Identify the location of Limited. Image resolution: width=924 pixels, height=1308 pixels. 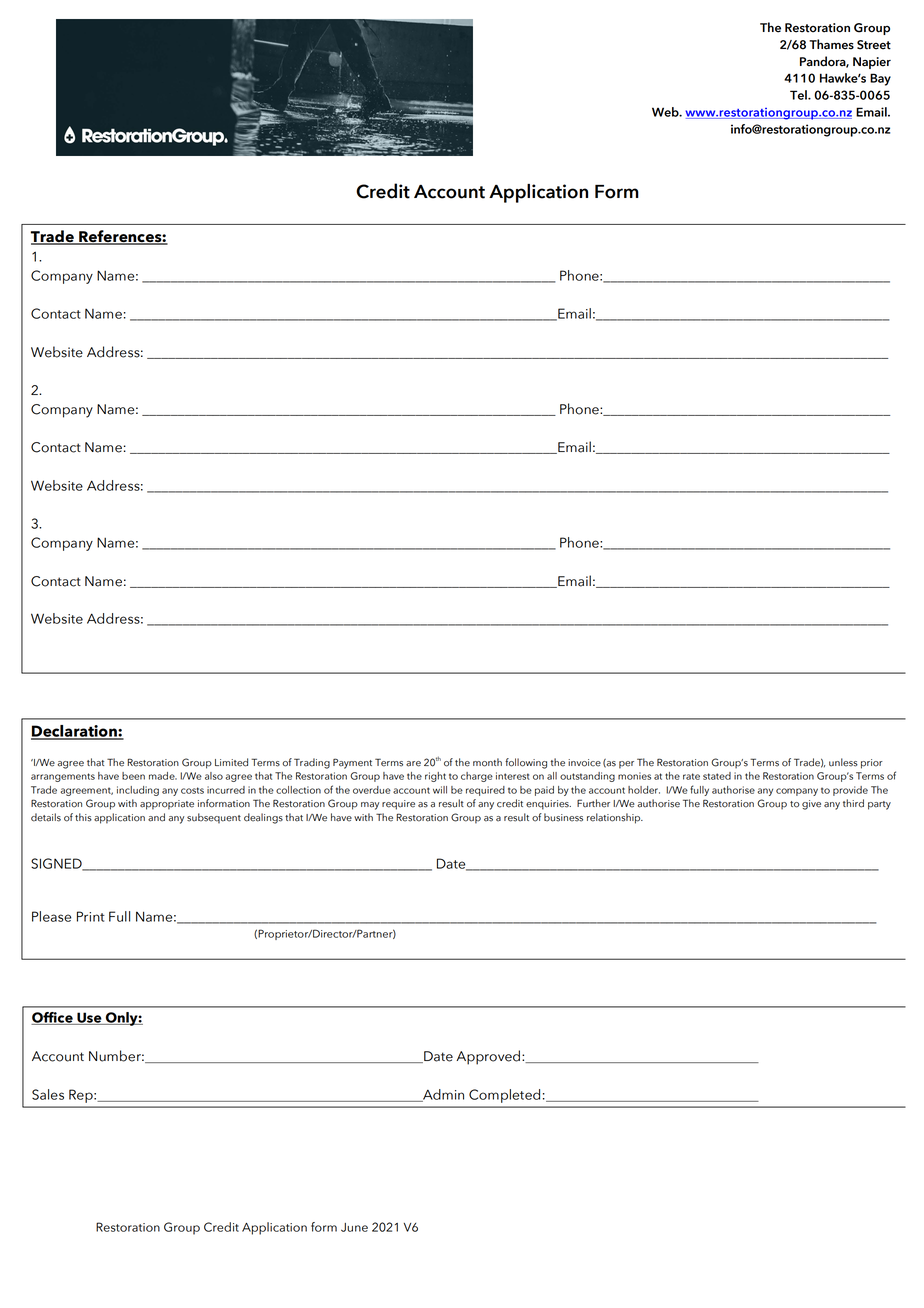
(231, 762).
